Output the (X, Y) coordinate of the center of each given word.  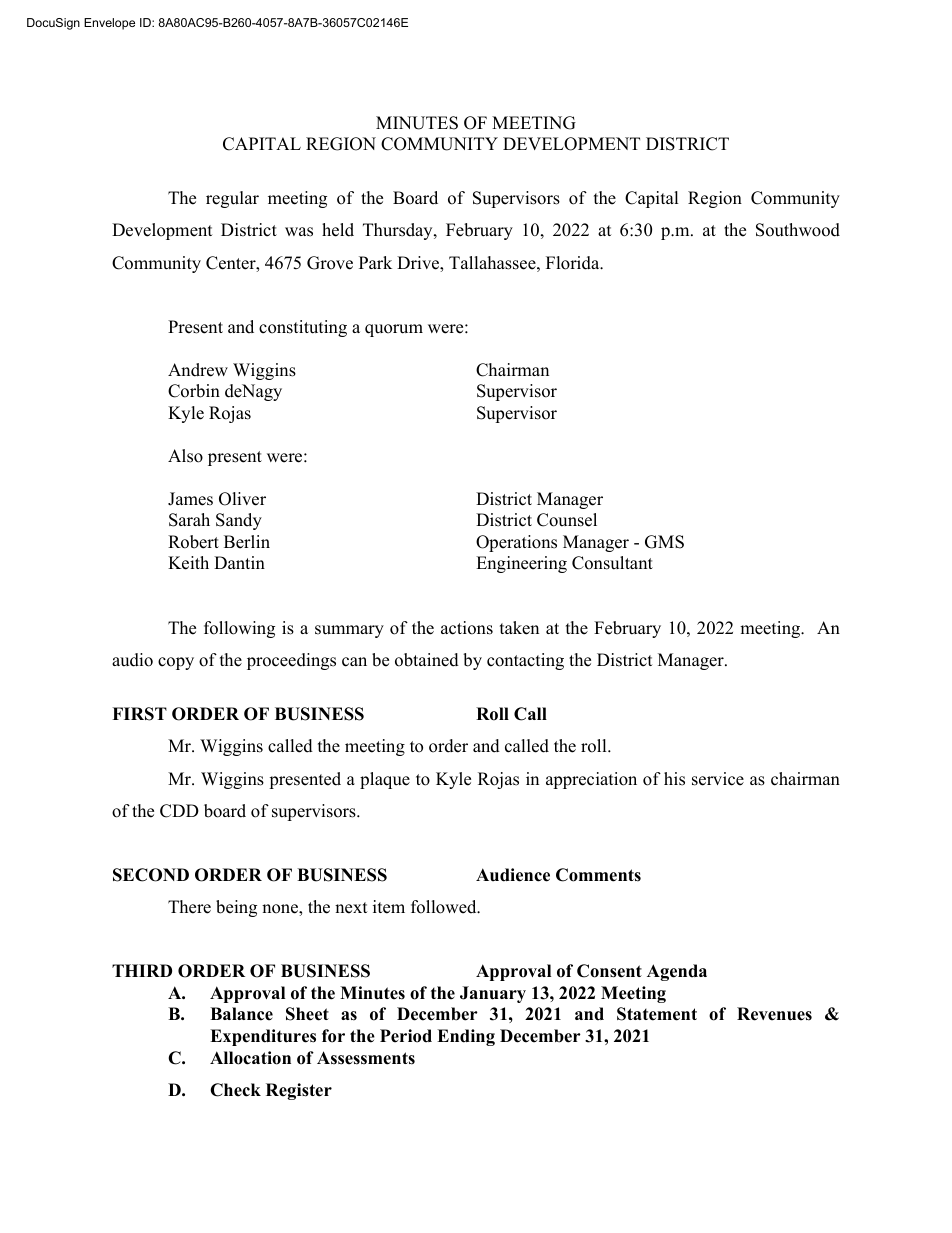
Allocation (250, 1058)
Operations (516, 543)
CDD (179, 811)
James (190, 499)
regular (232, 199)
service (718, 779)
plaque (385, 780)
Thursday (399, 231)
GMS (664, 542)
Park (375, 262)
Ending (466, 1037)
